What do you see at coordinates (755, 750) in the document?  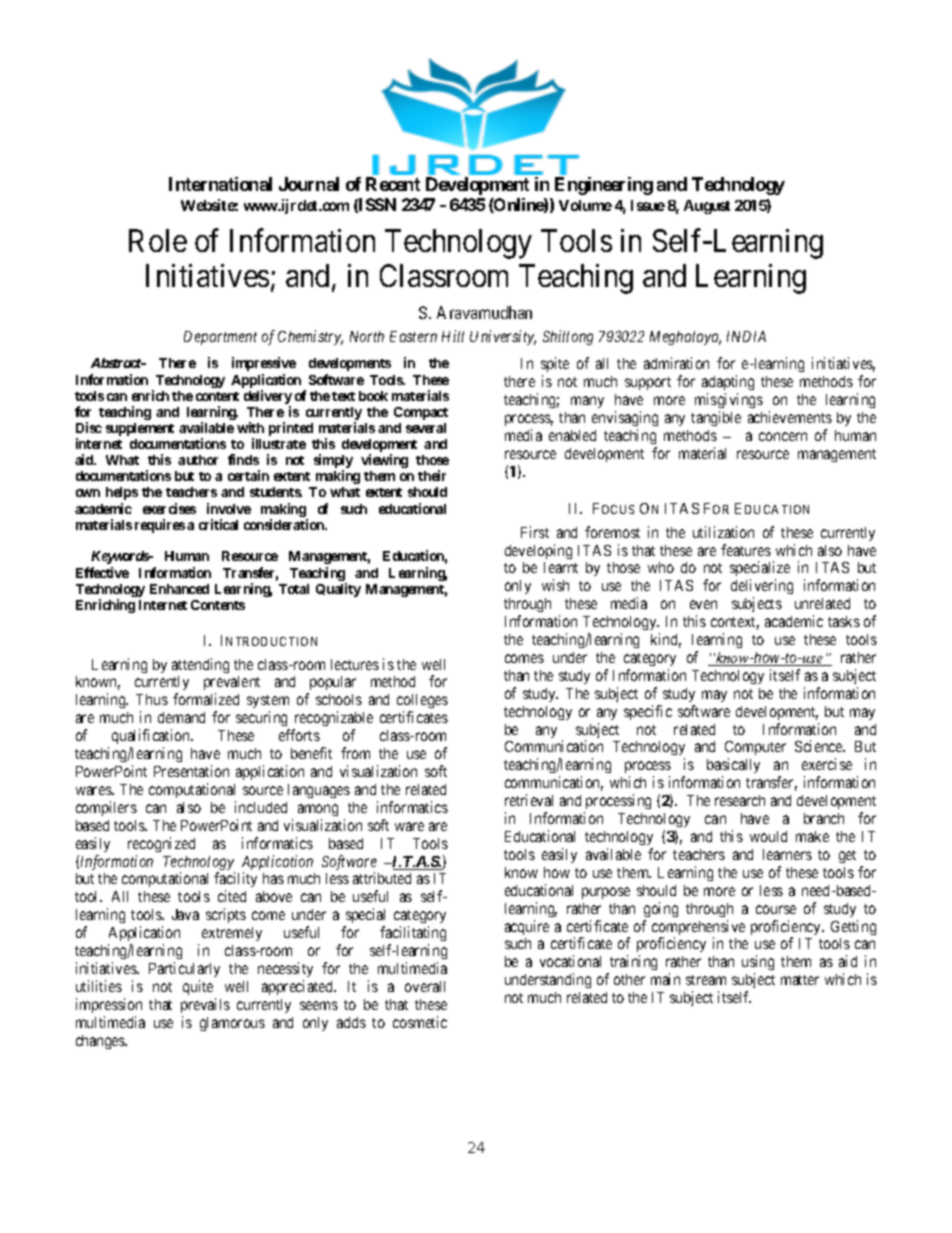 I see `Computer` at bounding box center [755, 750].
